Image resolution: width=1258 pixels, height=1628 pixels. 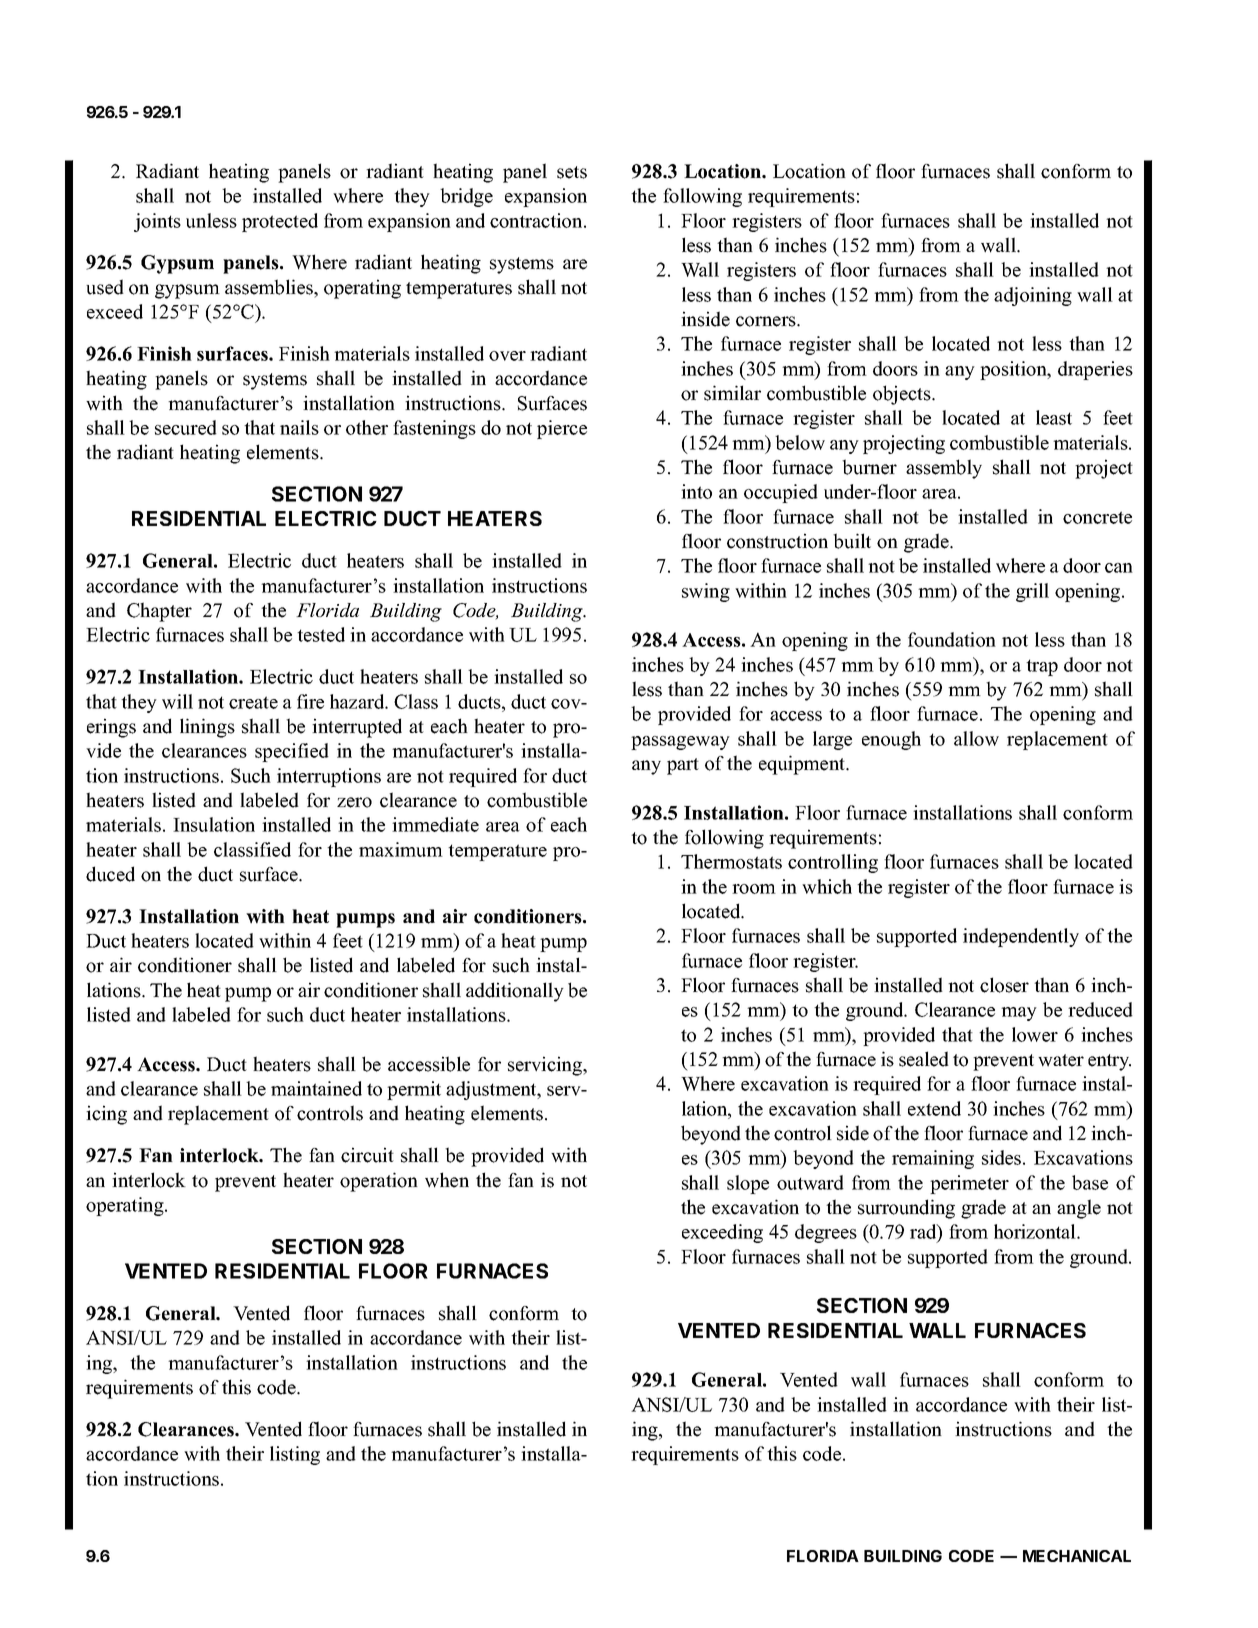 I want to click on when, so click(x=447, y=1180).
